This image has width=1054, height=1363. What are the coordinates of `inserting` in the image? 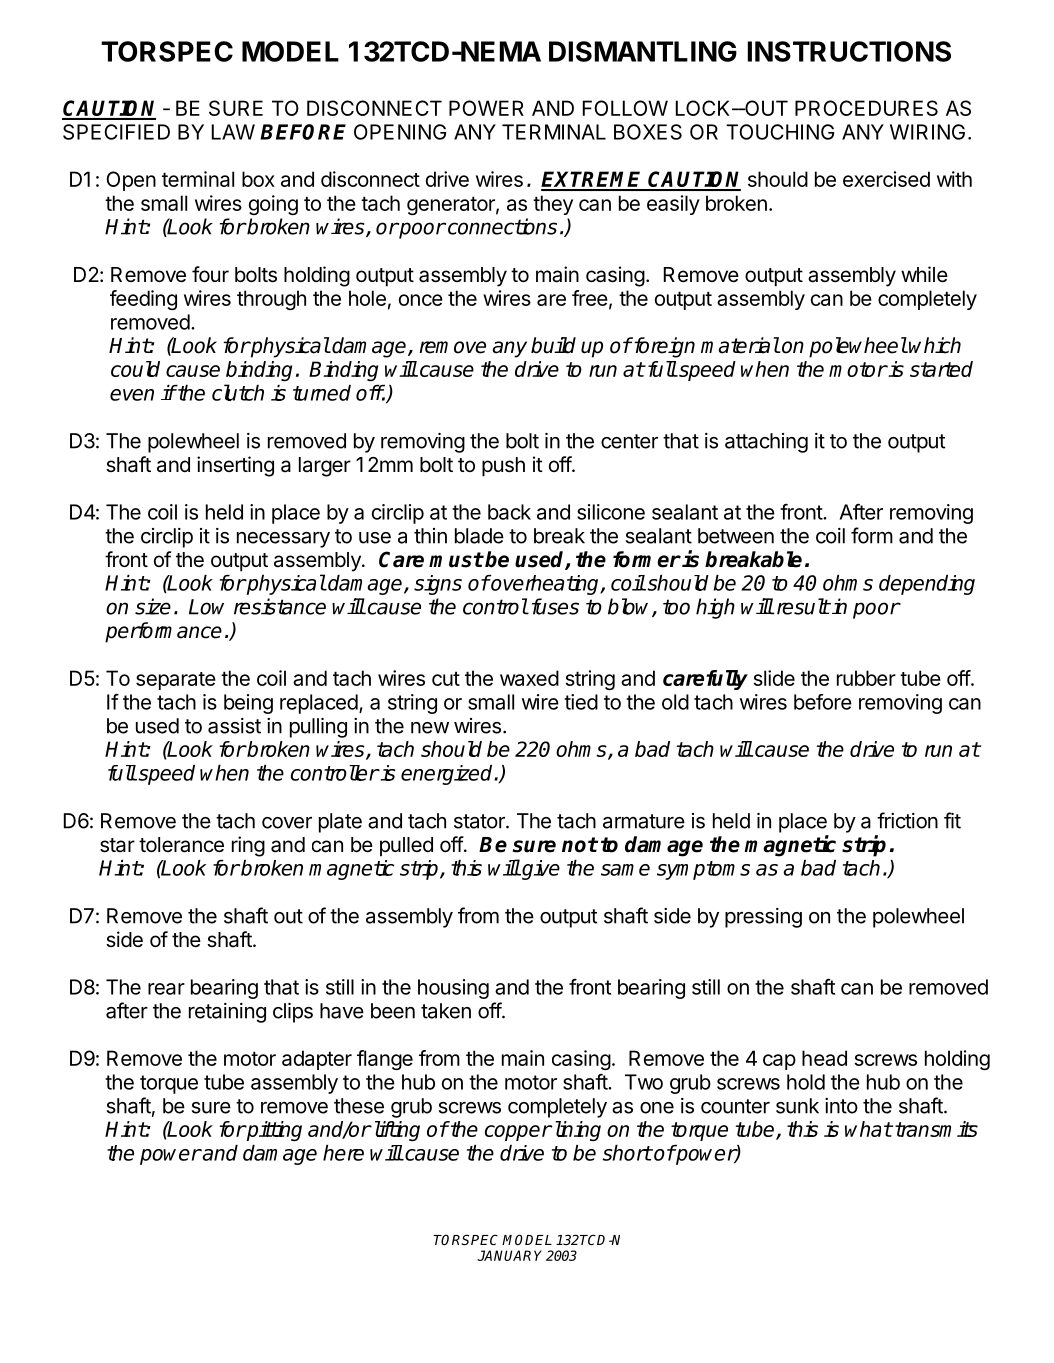 It's located at (235, 466).
